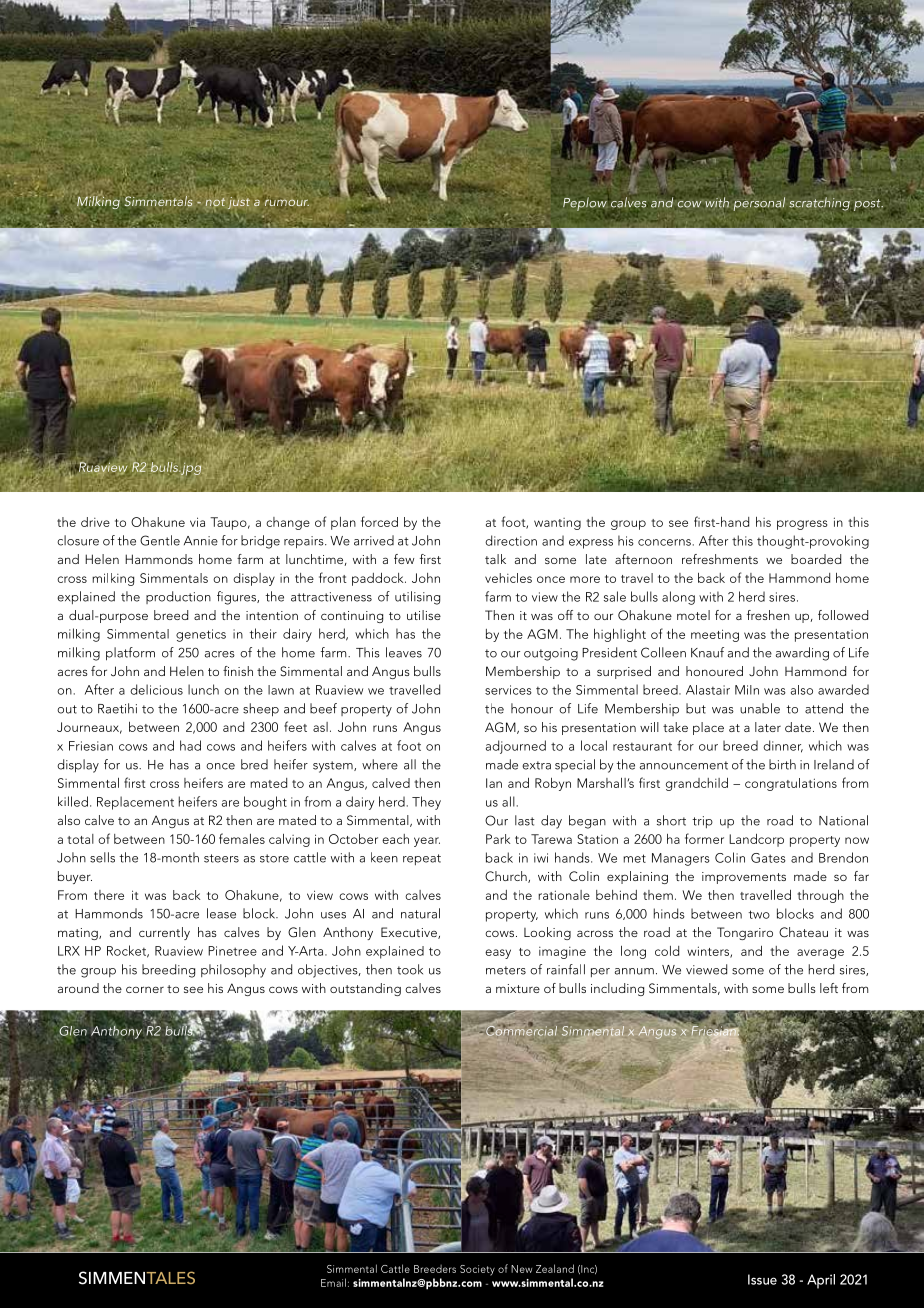  What do you see at coordinates (215, 202) in the image?
I see `not` at bounding box center [215, 202].
